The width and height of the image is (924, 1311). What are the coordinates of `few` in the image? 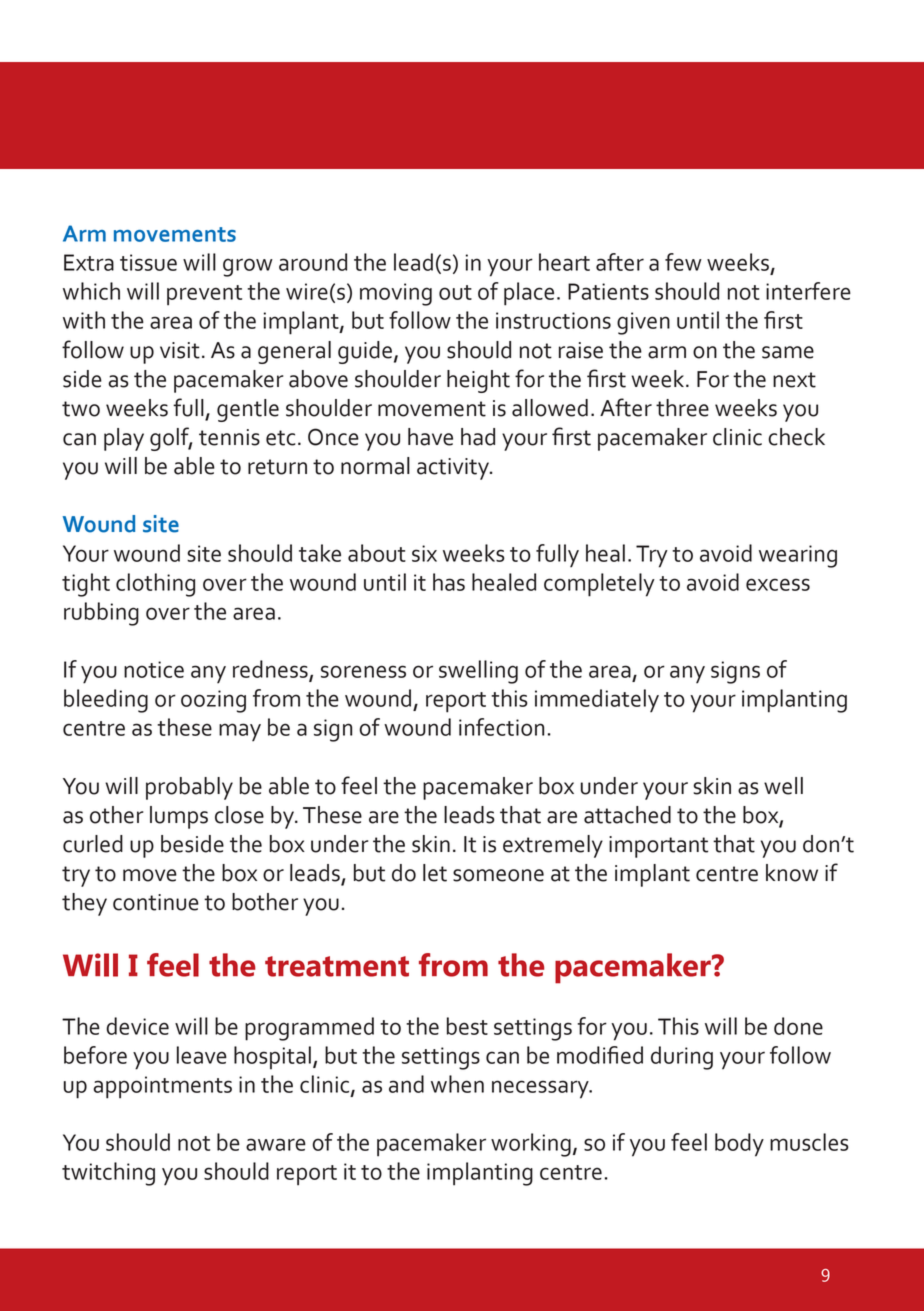 It's located at (683, 262).
